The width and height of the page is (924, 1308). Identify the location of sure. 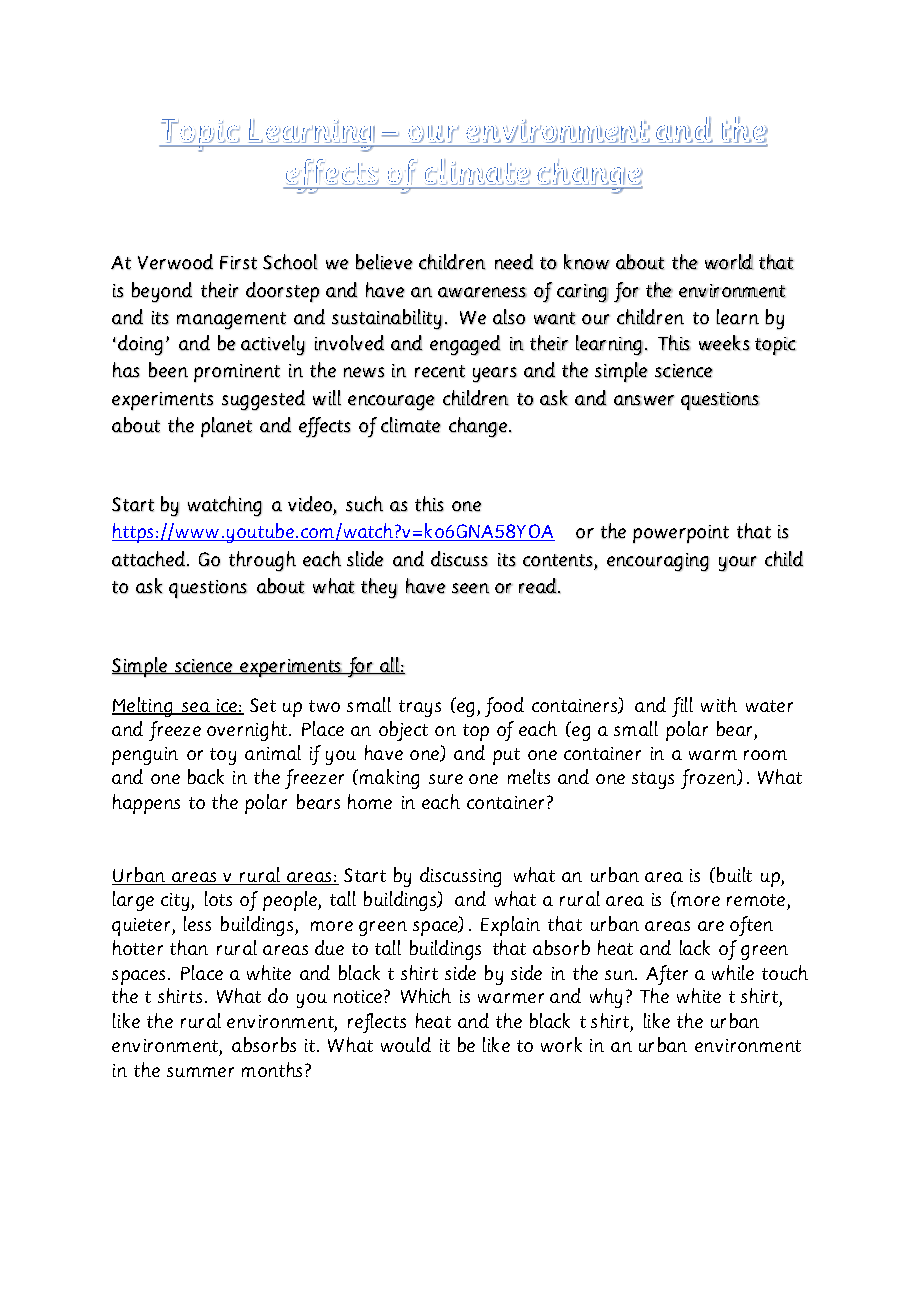
(446, 779).
